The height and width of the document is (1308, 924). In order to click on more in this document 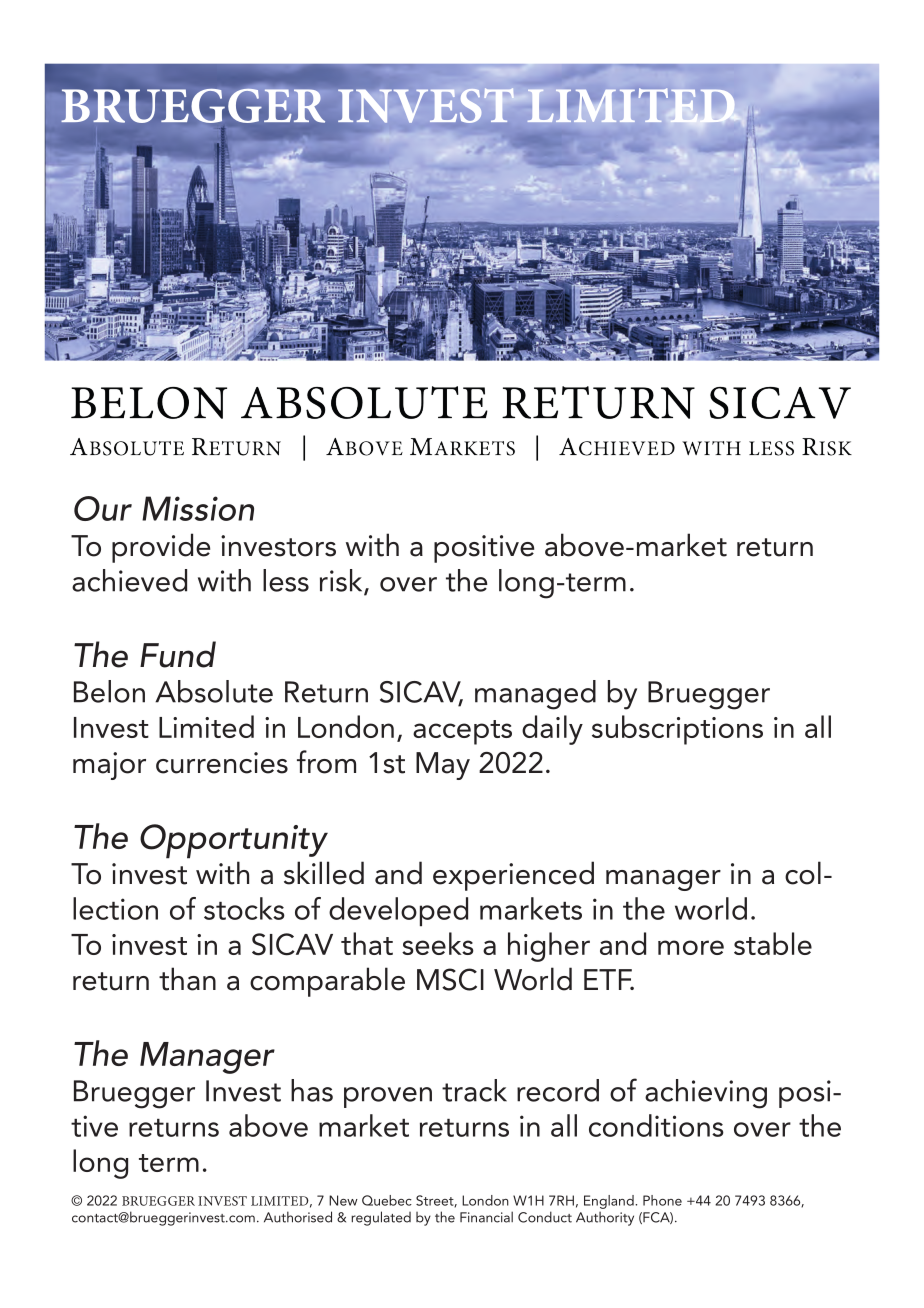, I will do `click(691, 947)`.
